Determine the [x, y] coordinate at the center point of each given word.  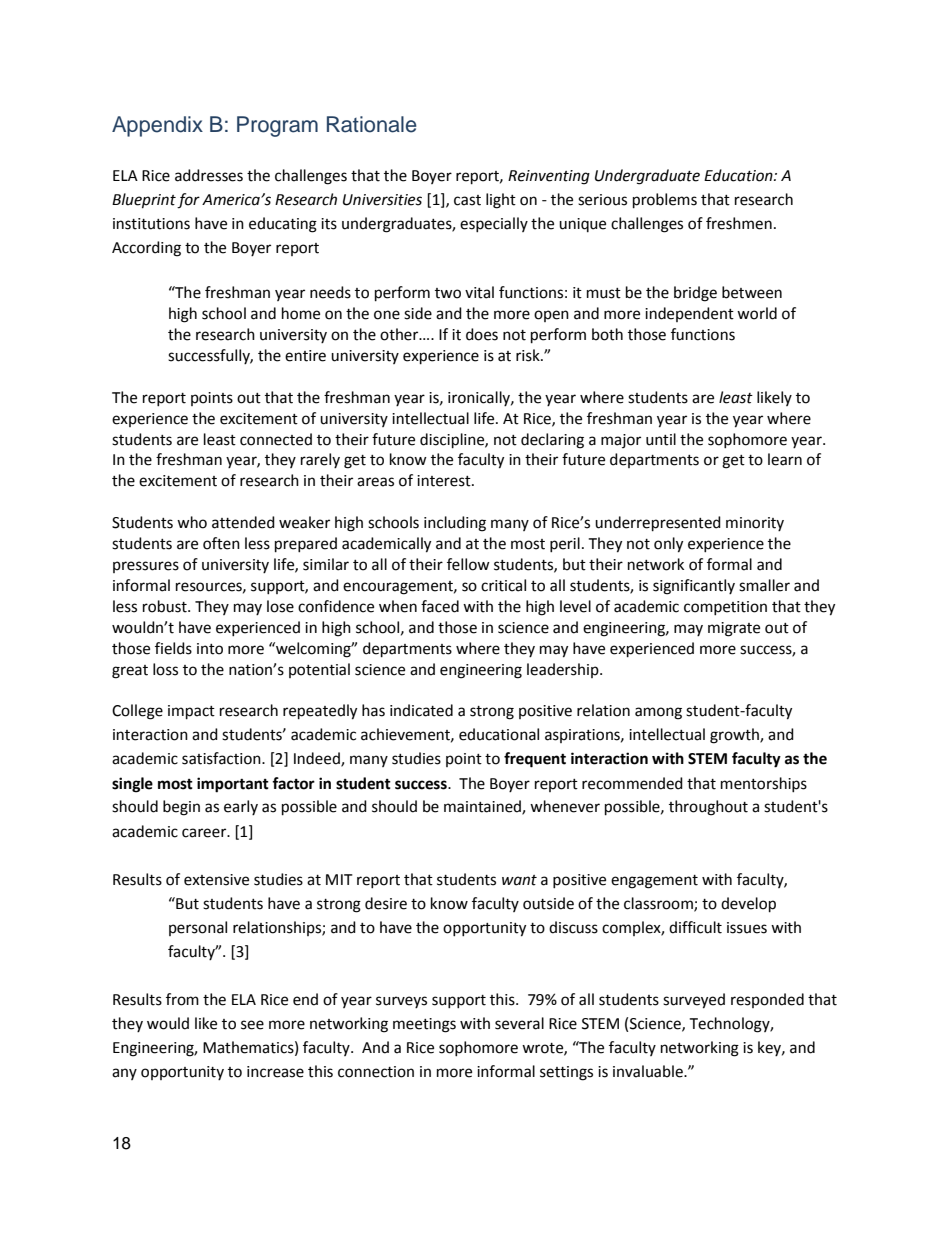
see [252, 1025]
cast [467, 200]
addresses [209, 175]
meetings [424, 1025]
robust [166, 606]
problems [665, 201]
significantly [694, 587]
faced [440, 606]
